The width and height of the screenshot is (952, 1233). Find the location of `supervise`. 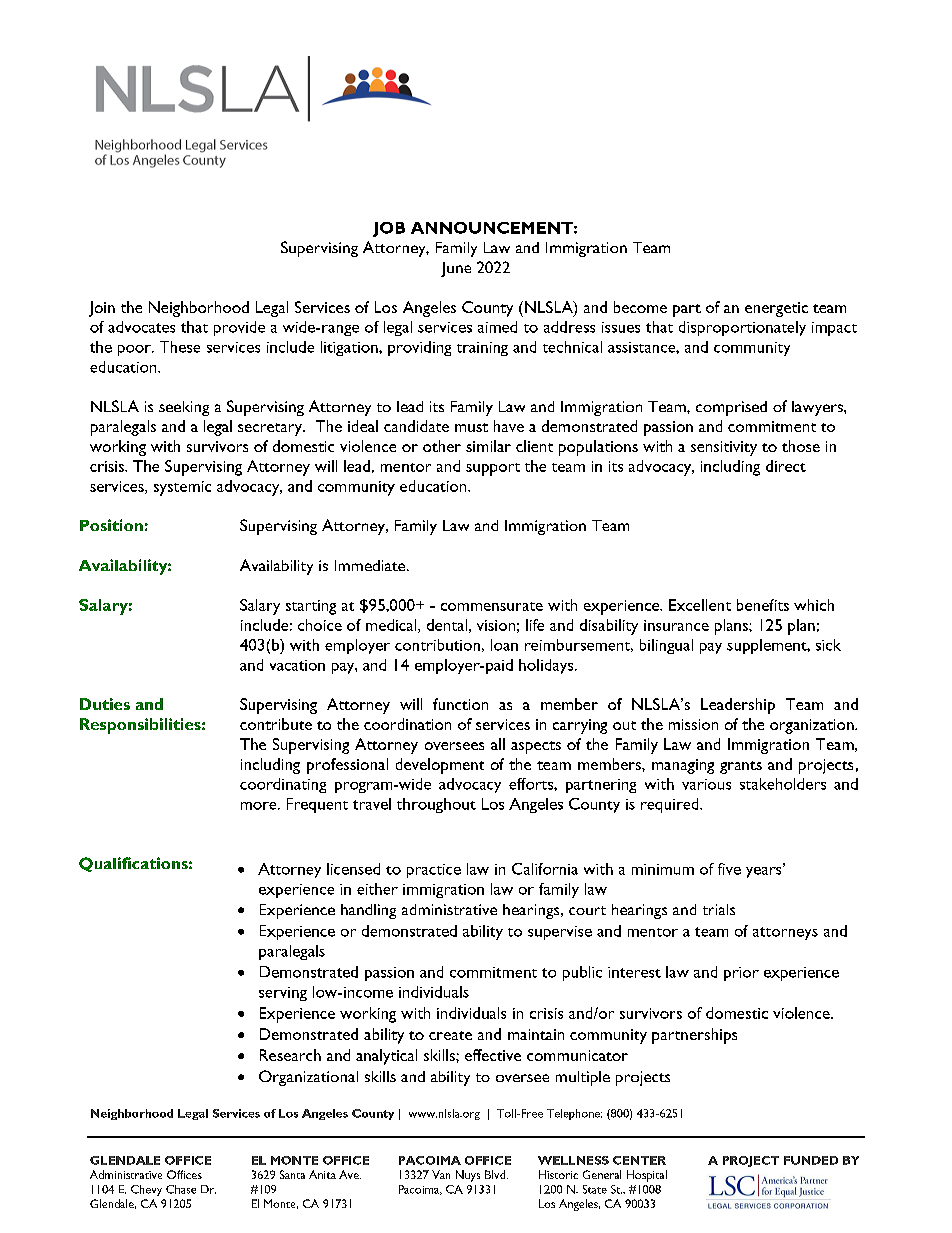

supervise is located at coordinates (560, 933).
